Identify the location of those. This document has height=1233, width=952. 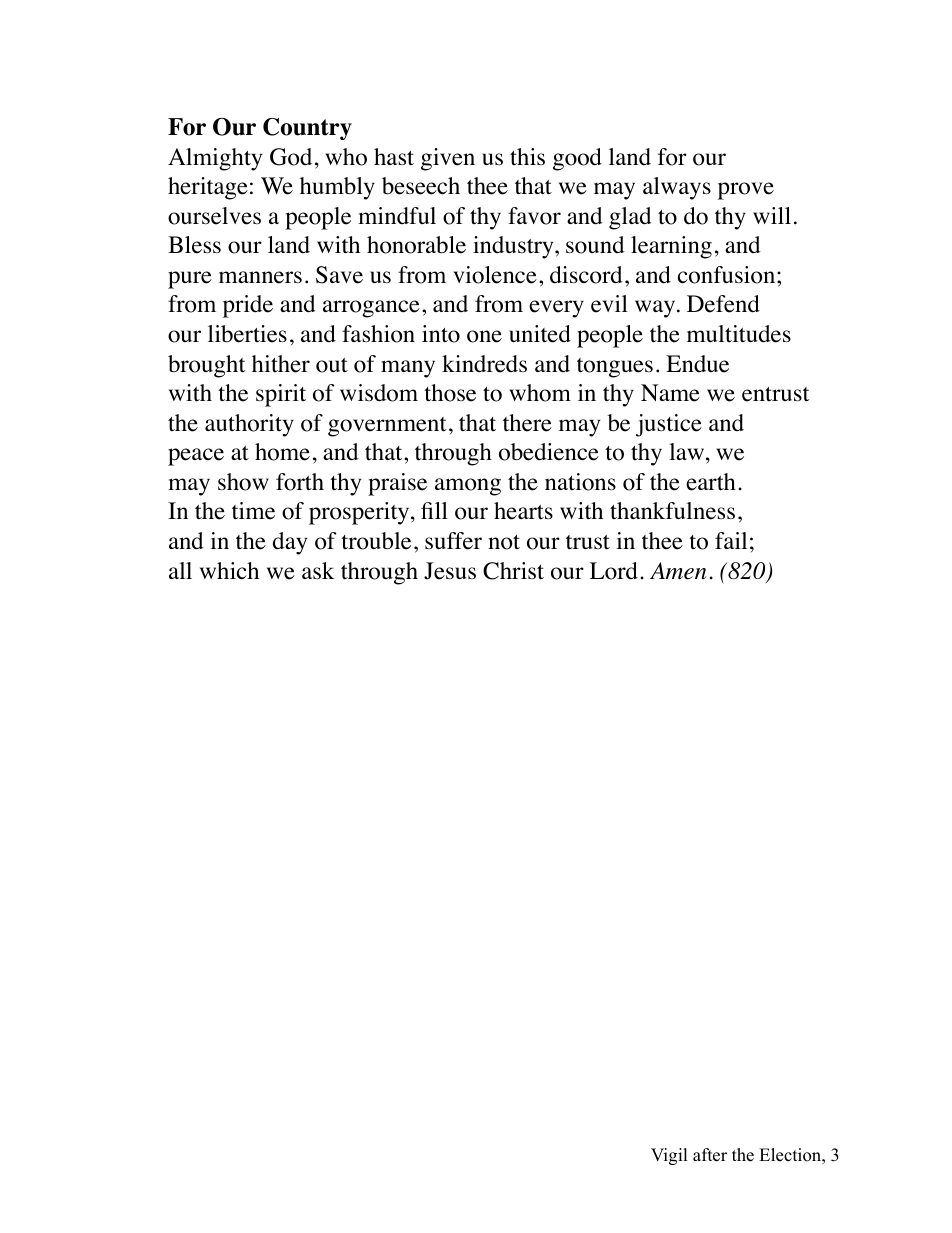
(450, 393).
